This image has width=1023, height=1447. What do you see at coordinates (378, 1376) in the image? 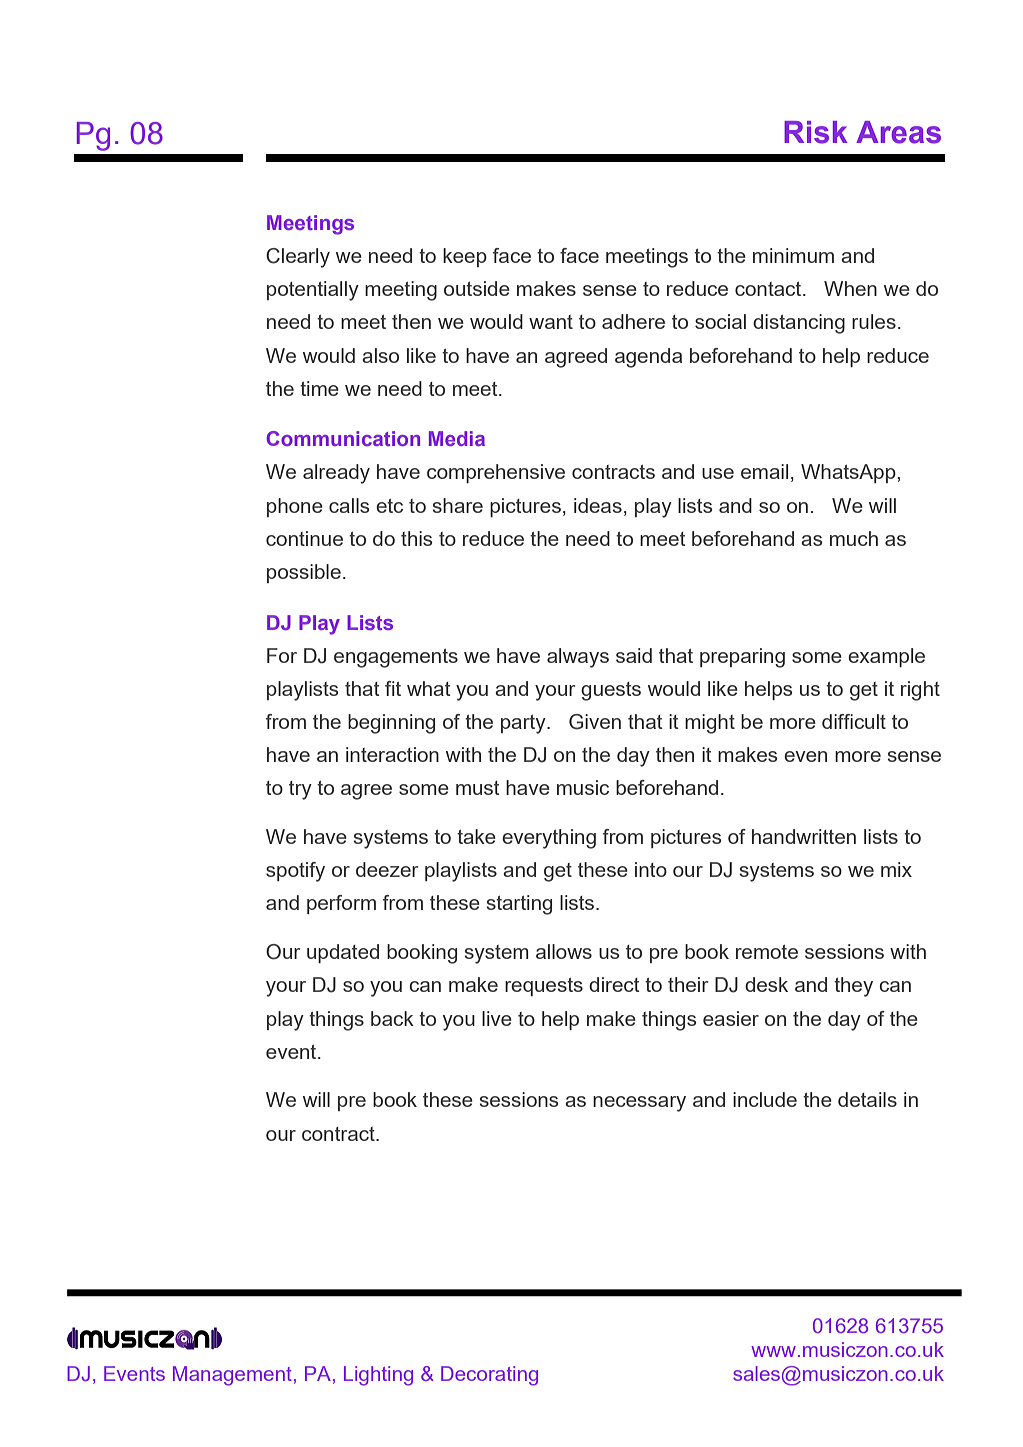
I see `Lighting` at bounding box center [378, 1376].
